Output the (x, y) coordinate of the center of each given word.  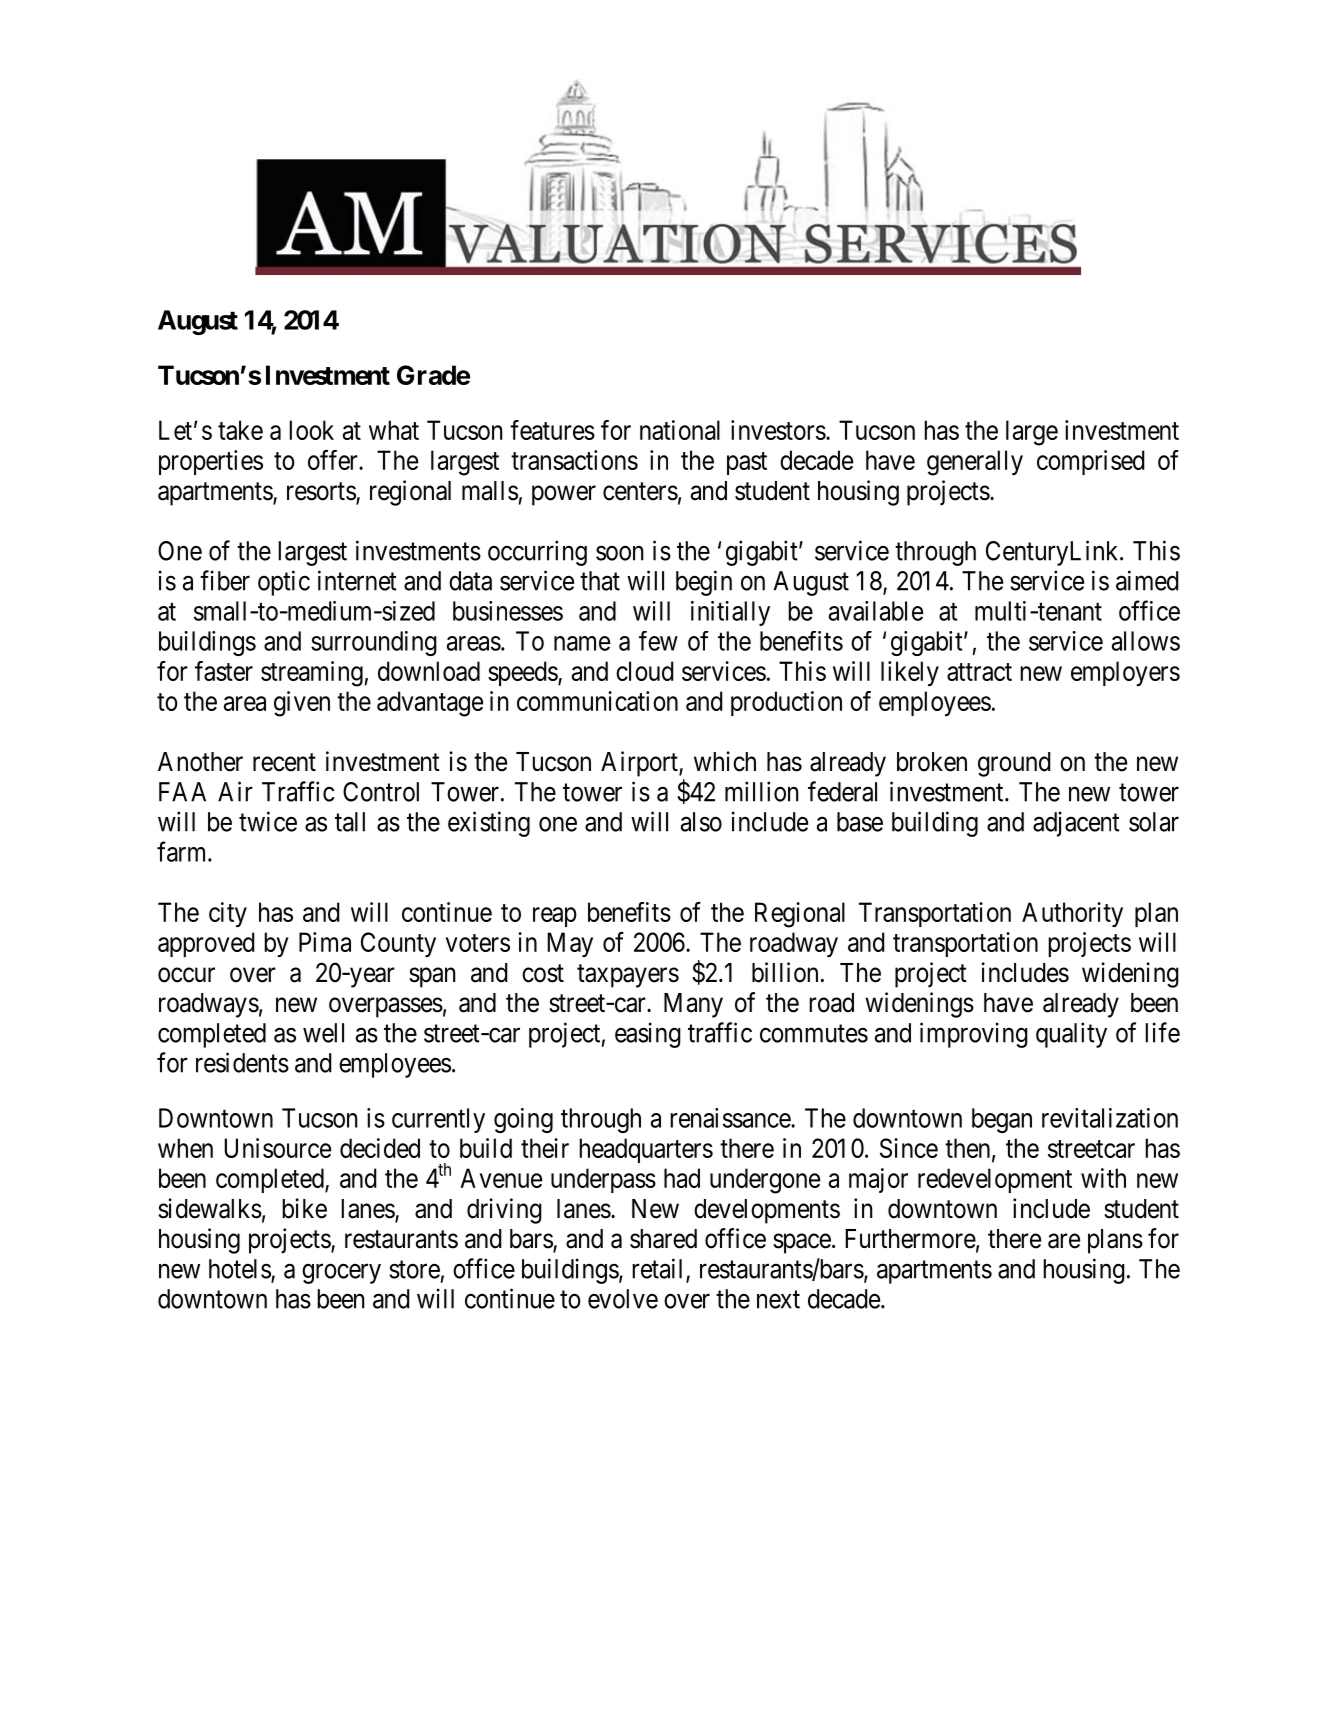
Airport (640, 764)
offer (334, 460)
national (680, 430)
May (570, 944)
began (1002, 1120)
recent (284, 762)
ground (1014, 764)
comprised (1091, 462)
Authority (1072, 914)
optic (284, 583)
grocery (341, 1274)
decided (380, 1148)
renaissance (731, 1118)
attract (979, 672)
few (658, 641)
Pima (325, 942)
